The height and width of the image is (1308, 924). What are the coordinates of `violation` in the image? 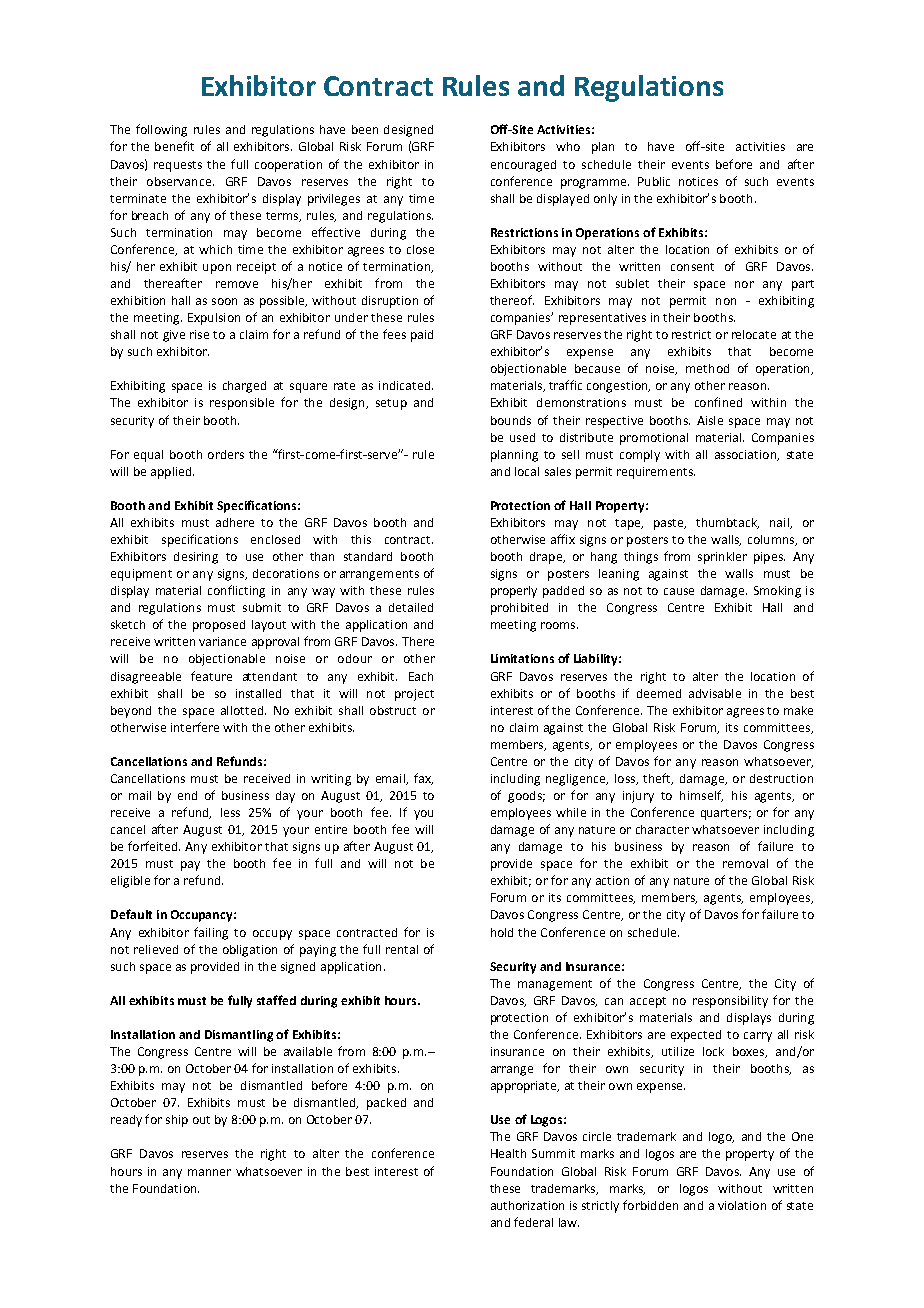 It's located at (742, 1205).
